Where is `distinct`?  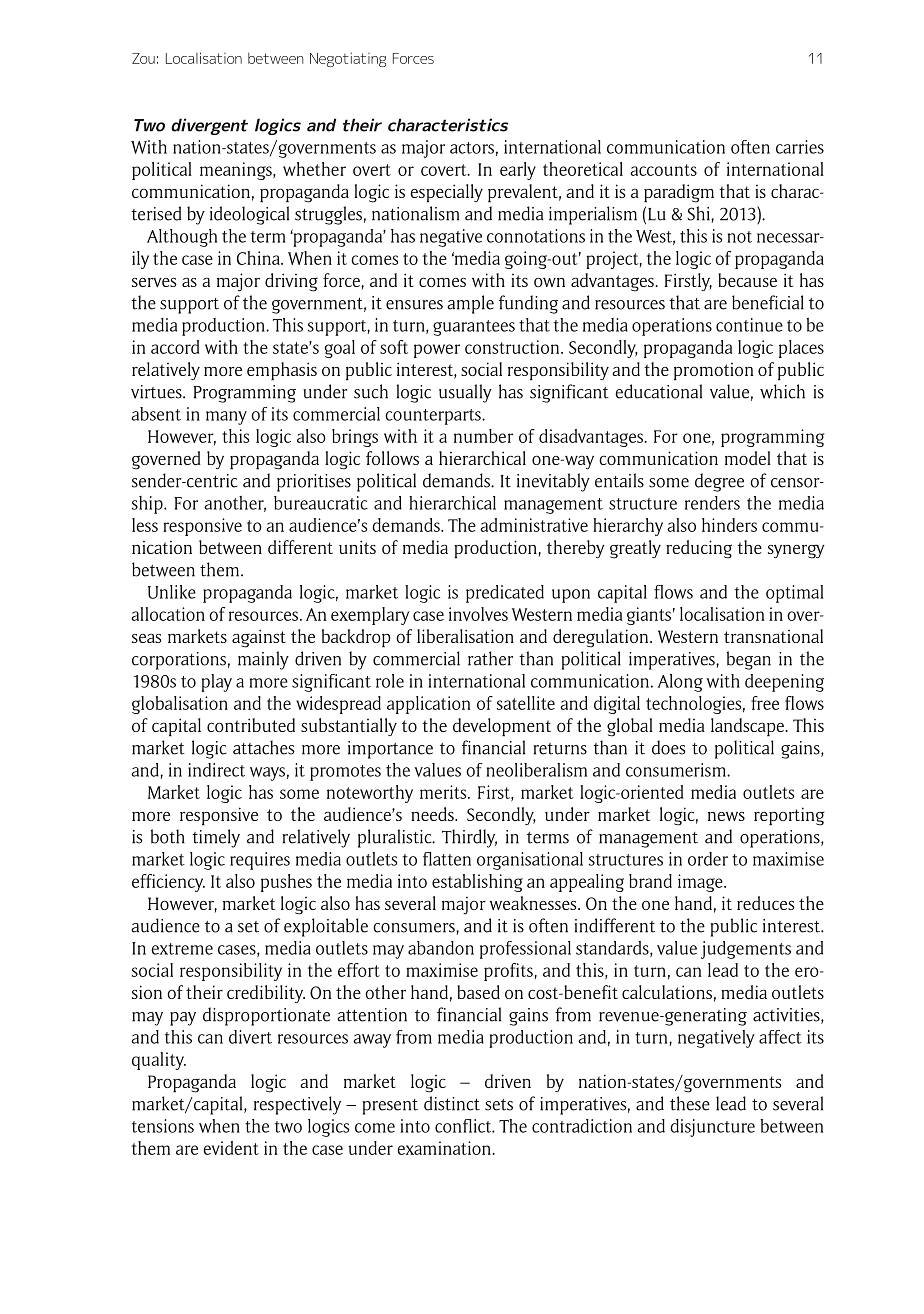 distinct is located at coordinates (452, 1103).
